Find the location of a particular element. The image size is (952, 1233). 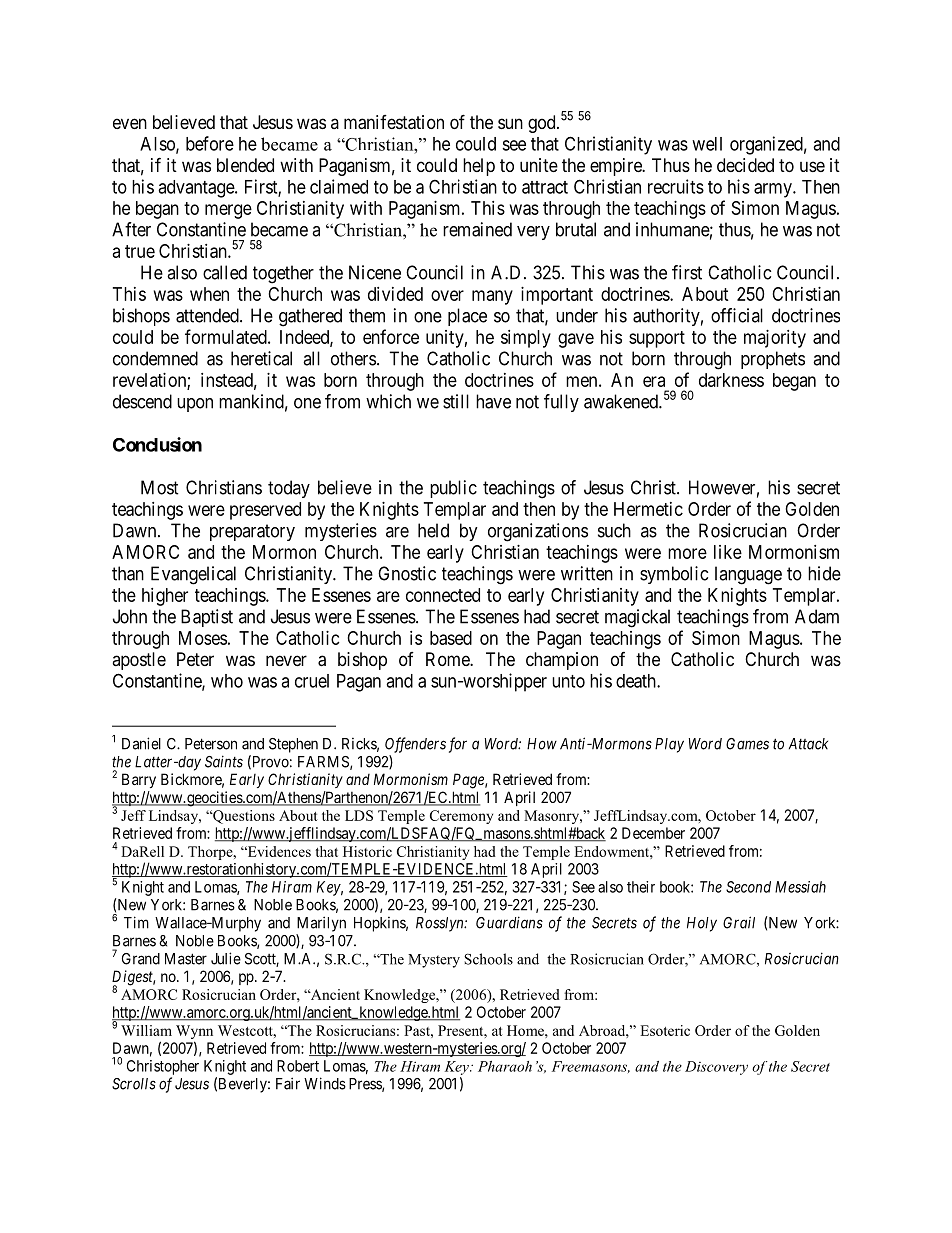

Schools is located at coordinates (488, 959).
